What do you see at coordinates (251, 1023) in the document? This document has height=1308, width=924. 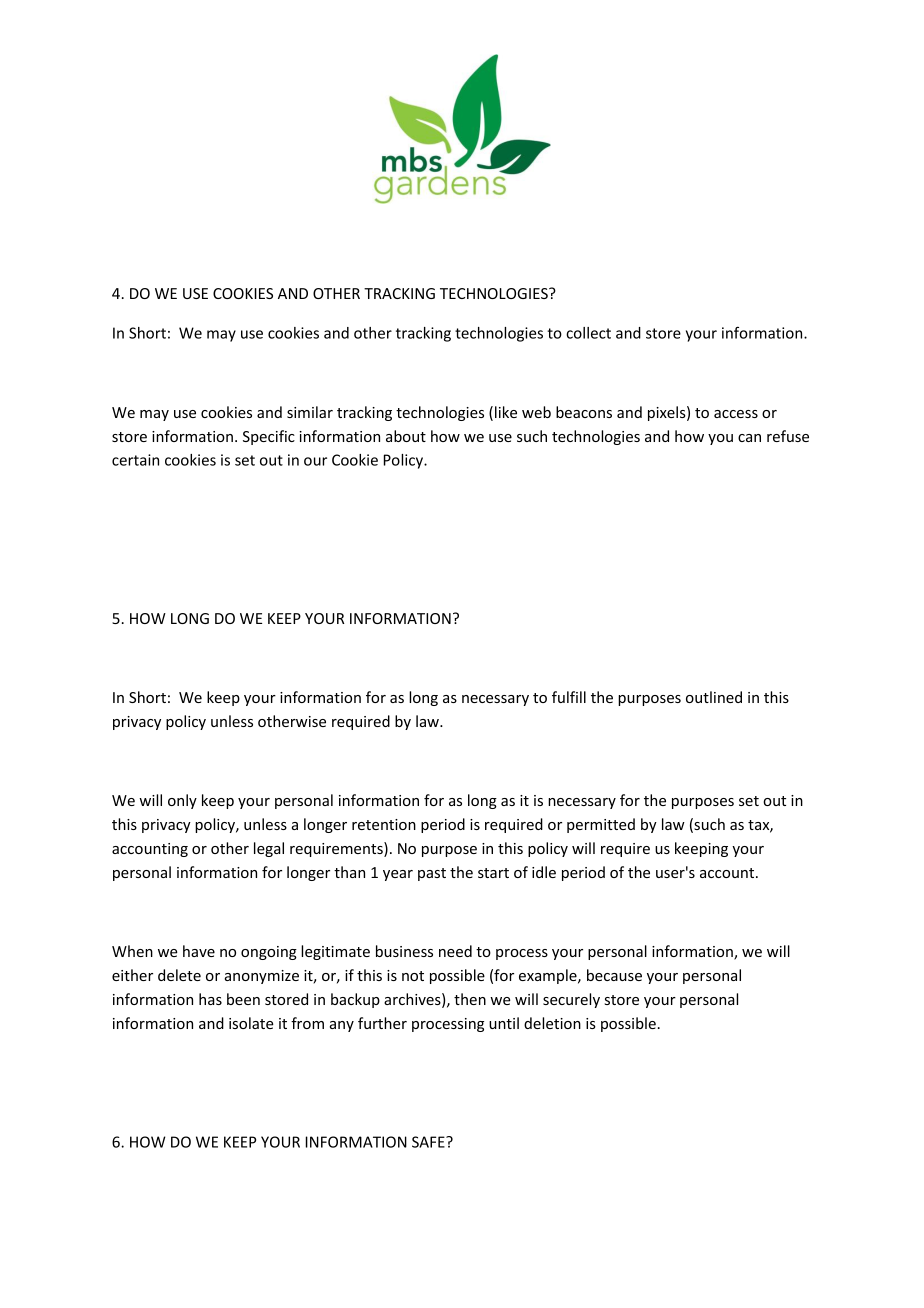 I see `isolate` at bounding box center [251, 1023].
